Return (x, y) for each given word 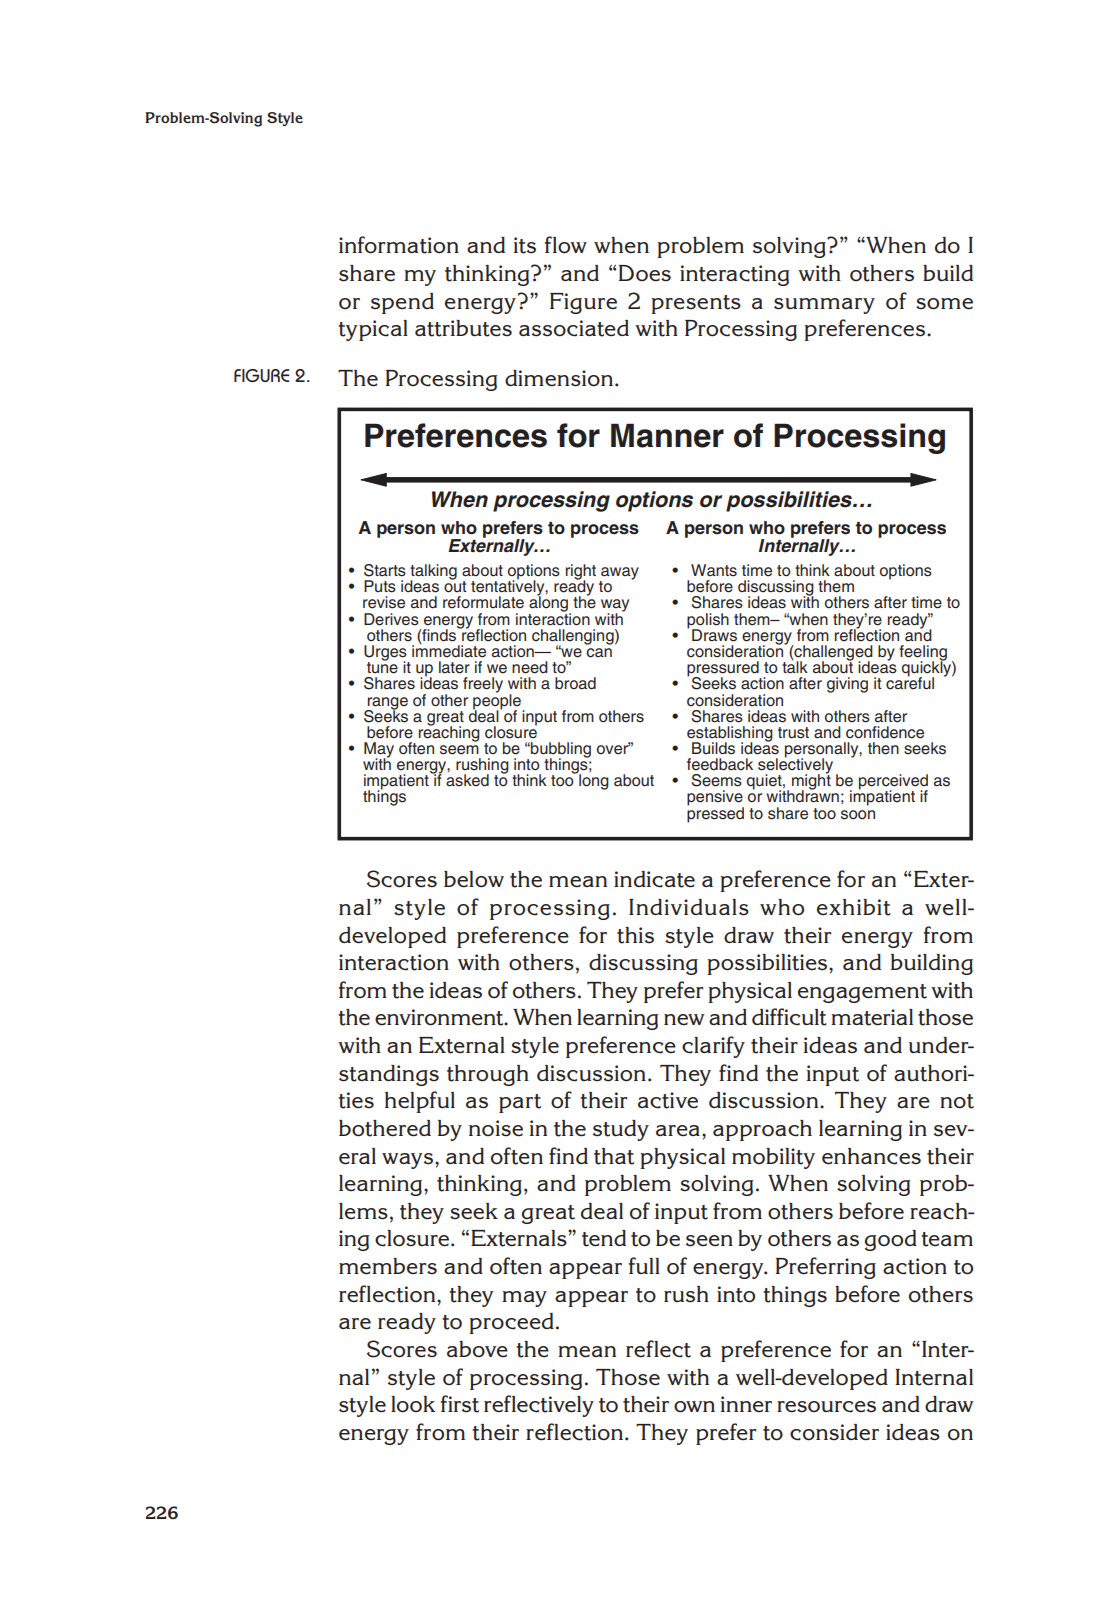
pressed (715, 814)
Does (645, 273)
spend (402, 303)
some (944, 304)
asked (467, 780)
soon (858, 815)
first (460, 1404)
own (694, 1407)
